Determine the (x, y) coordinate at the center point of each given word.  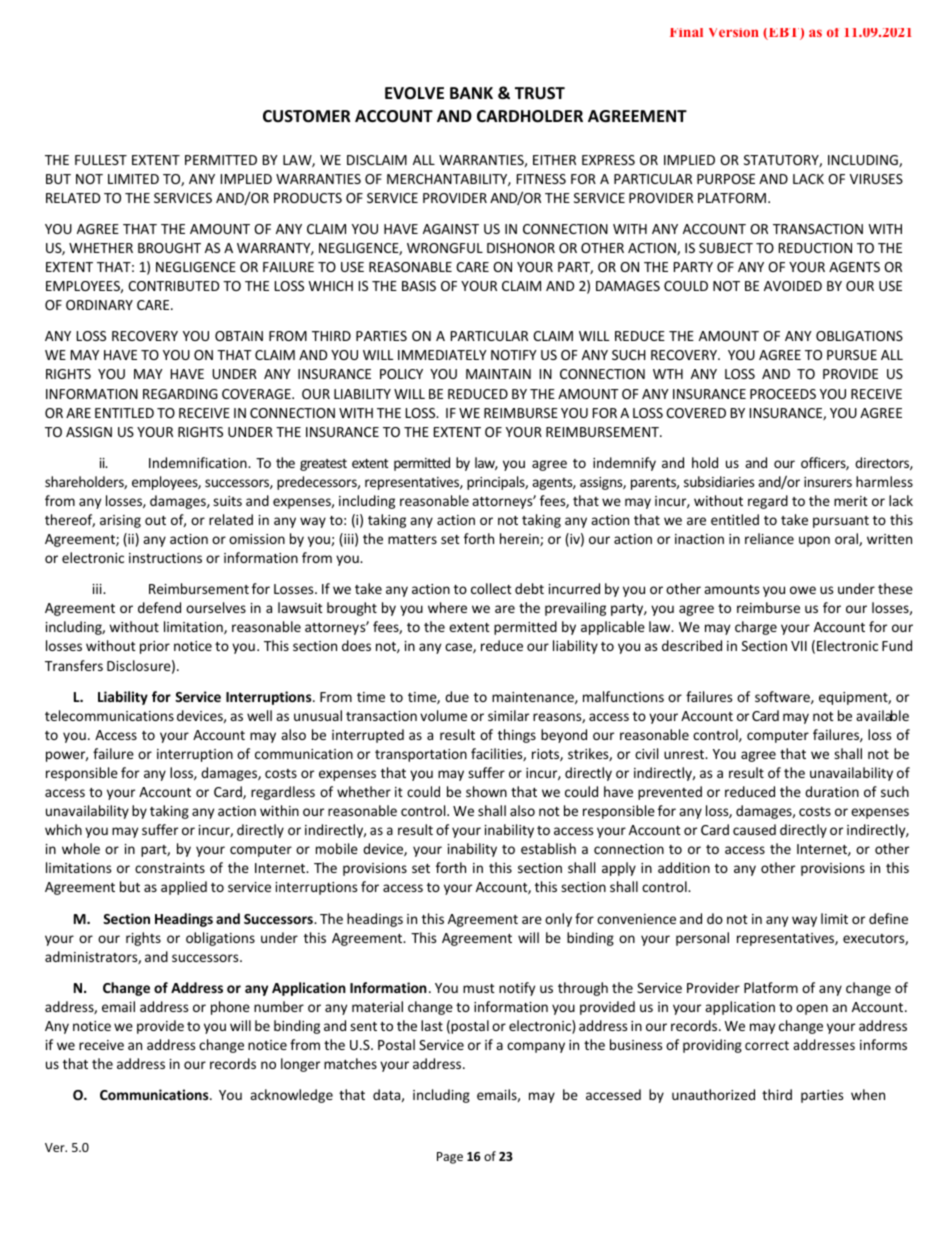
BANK (471, 93)
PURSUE (852, 355)
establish (548, 848)
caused (754, 829)
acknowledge (291, 1096)
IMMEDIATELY (442, 355)
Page (450, 1158)
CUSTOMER (307, 116)
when (868, 1094)
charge (756, 628)
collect (491, 588)
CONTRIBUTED (173, 286)
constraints (170, 868)
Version (734, 32)
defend (159, 607)
